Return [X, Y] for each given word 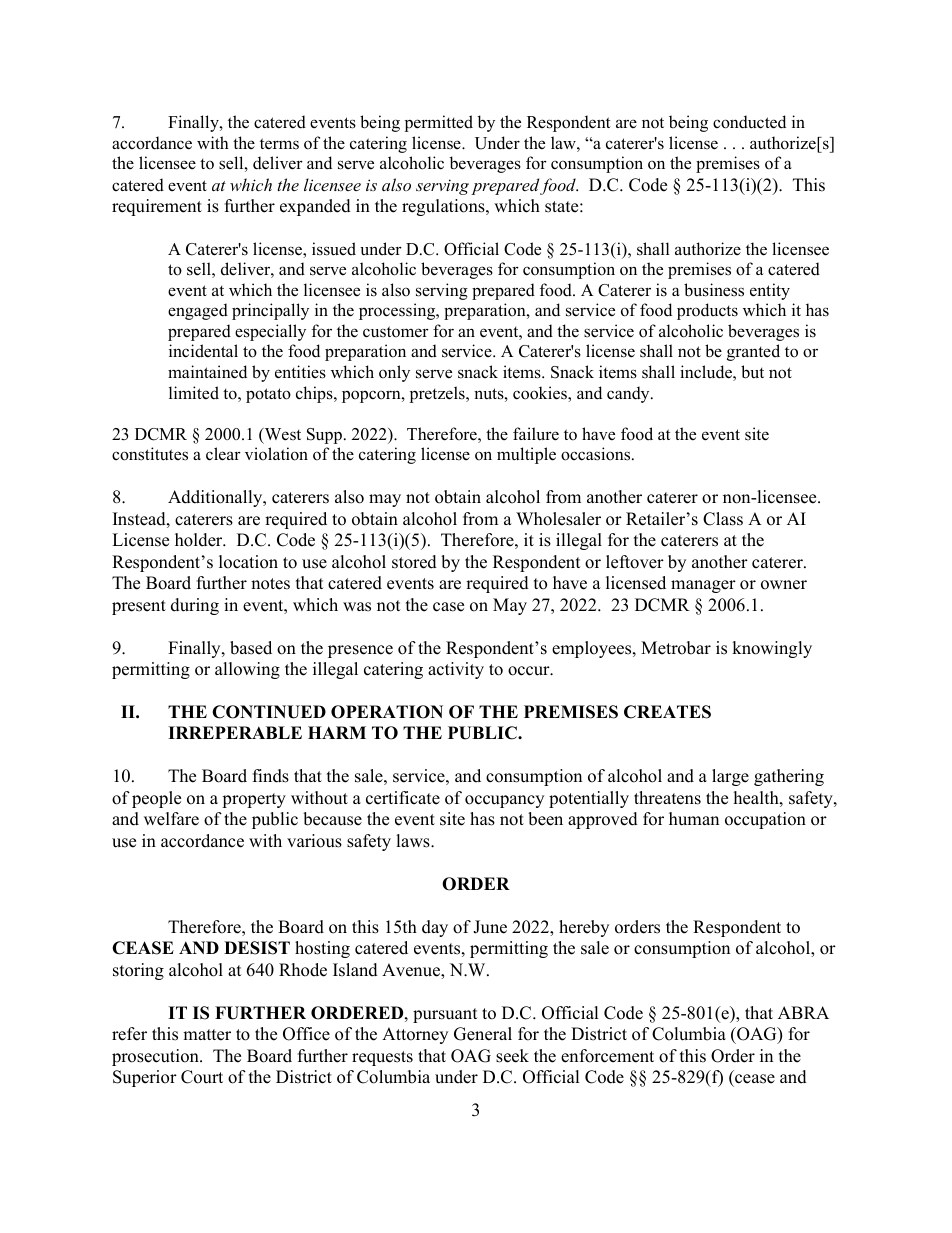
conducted [749, 122]
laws [414, 841]
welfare [171, 819]
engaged [198, 311]
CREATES [667, 712]
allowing [247, 670]
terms [279, 144]
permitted [439, 123]
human [694, 819]
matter [207, 1035]
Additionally [216, 498]
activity [456, 670]
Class [723, 519]
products [707, 311]
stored [414, 562]
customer [396, 332]
